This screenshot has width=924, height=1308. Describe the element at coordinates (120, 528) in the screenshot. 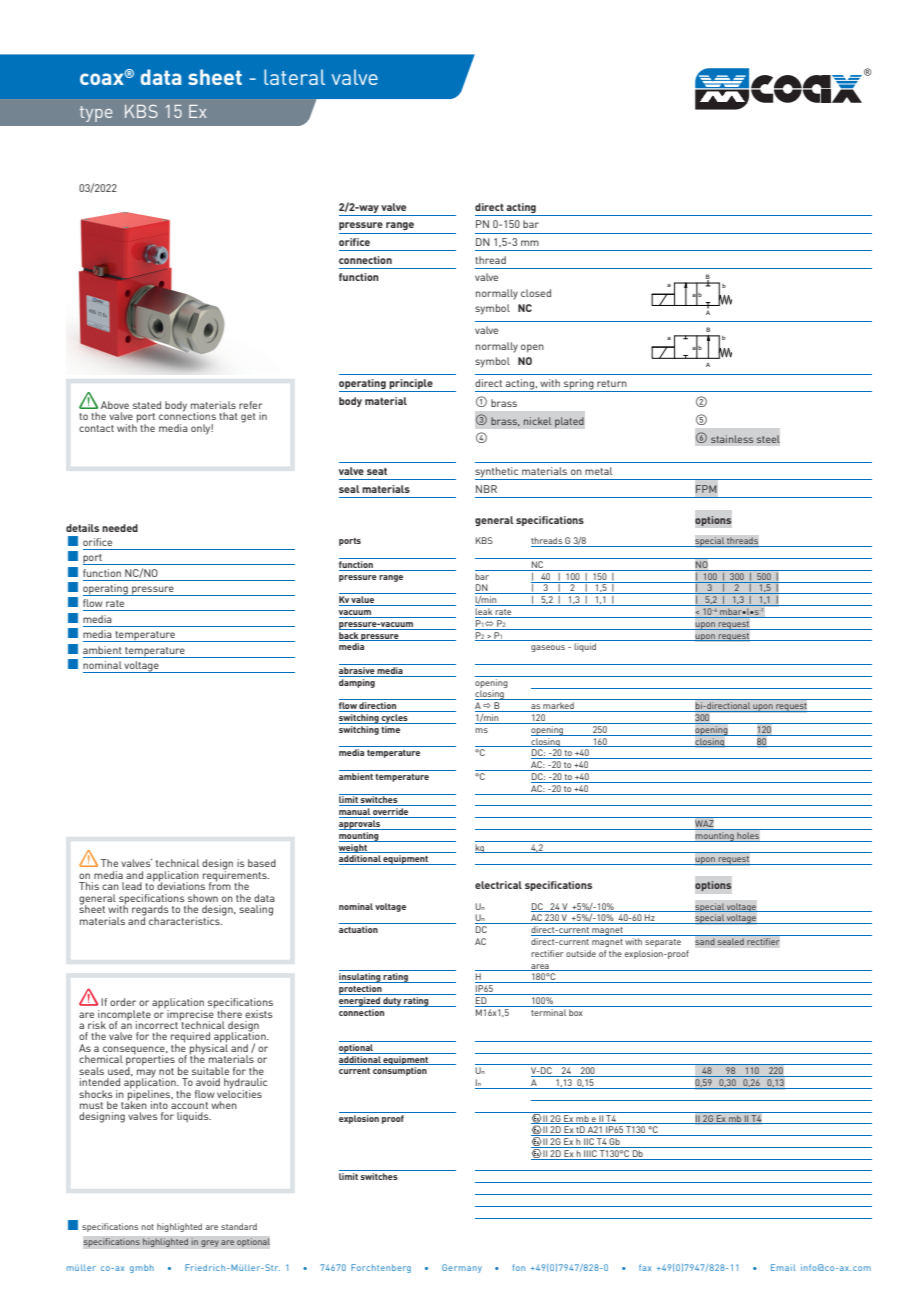

I see `needed` at that location.
